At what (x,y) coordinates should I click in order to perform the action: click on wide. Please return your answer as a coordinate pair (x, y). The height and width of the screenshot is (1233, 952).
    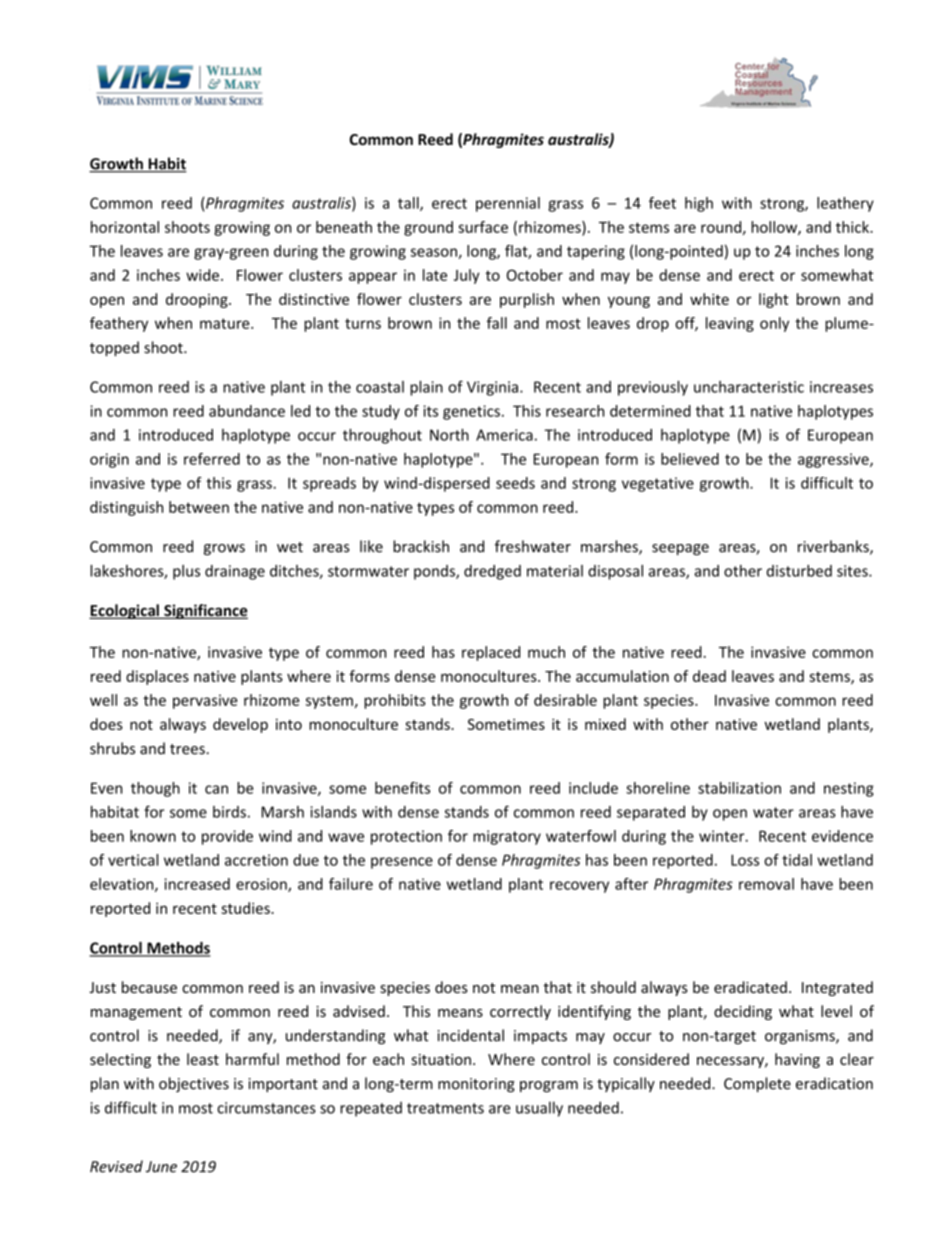
    Looking at the image, I should click on (202, 275).
